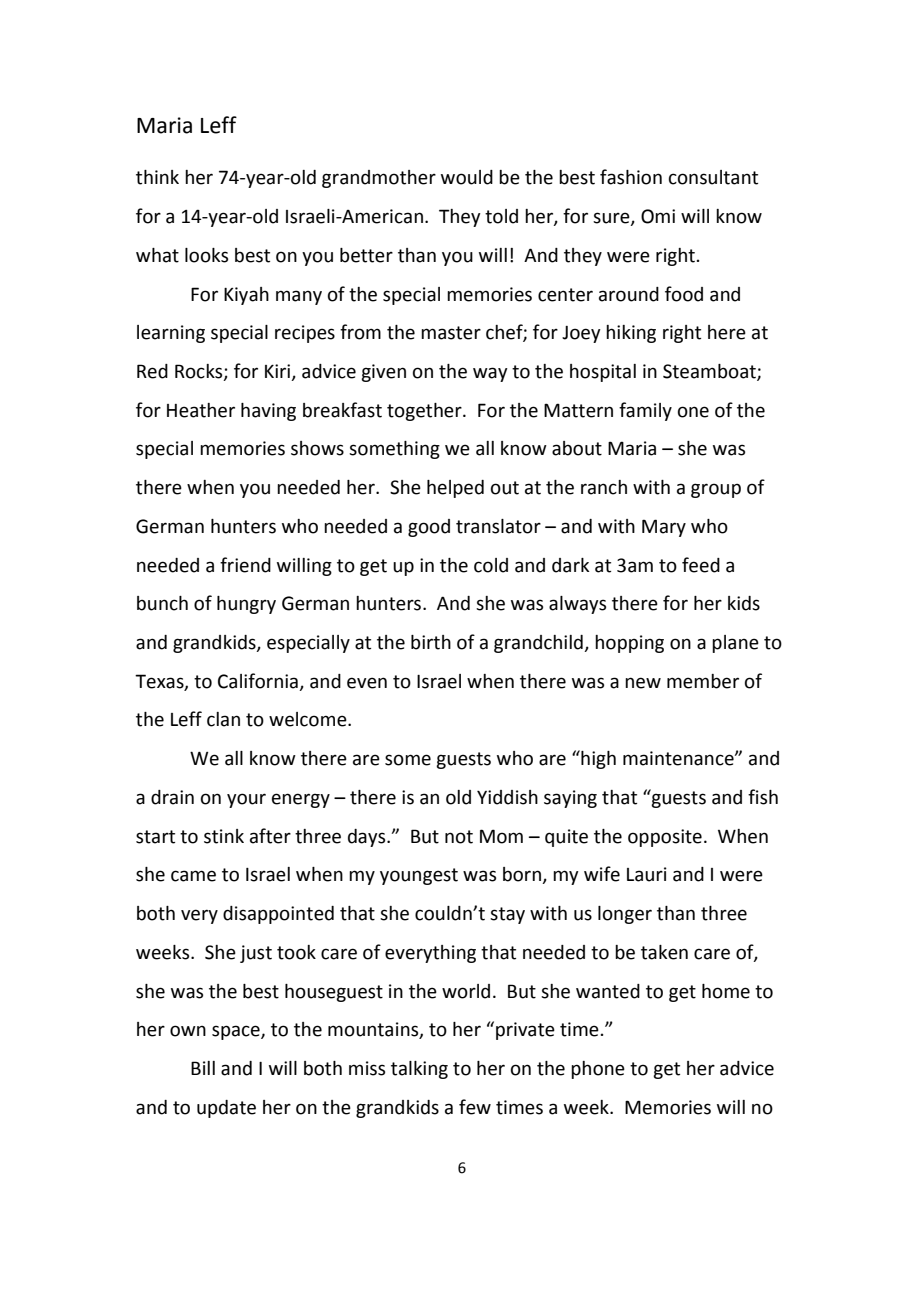 The image size is (924, 1308). Describe the element at coordinates (665, 838) in the screenshot. I see `opposite` at that location.
